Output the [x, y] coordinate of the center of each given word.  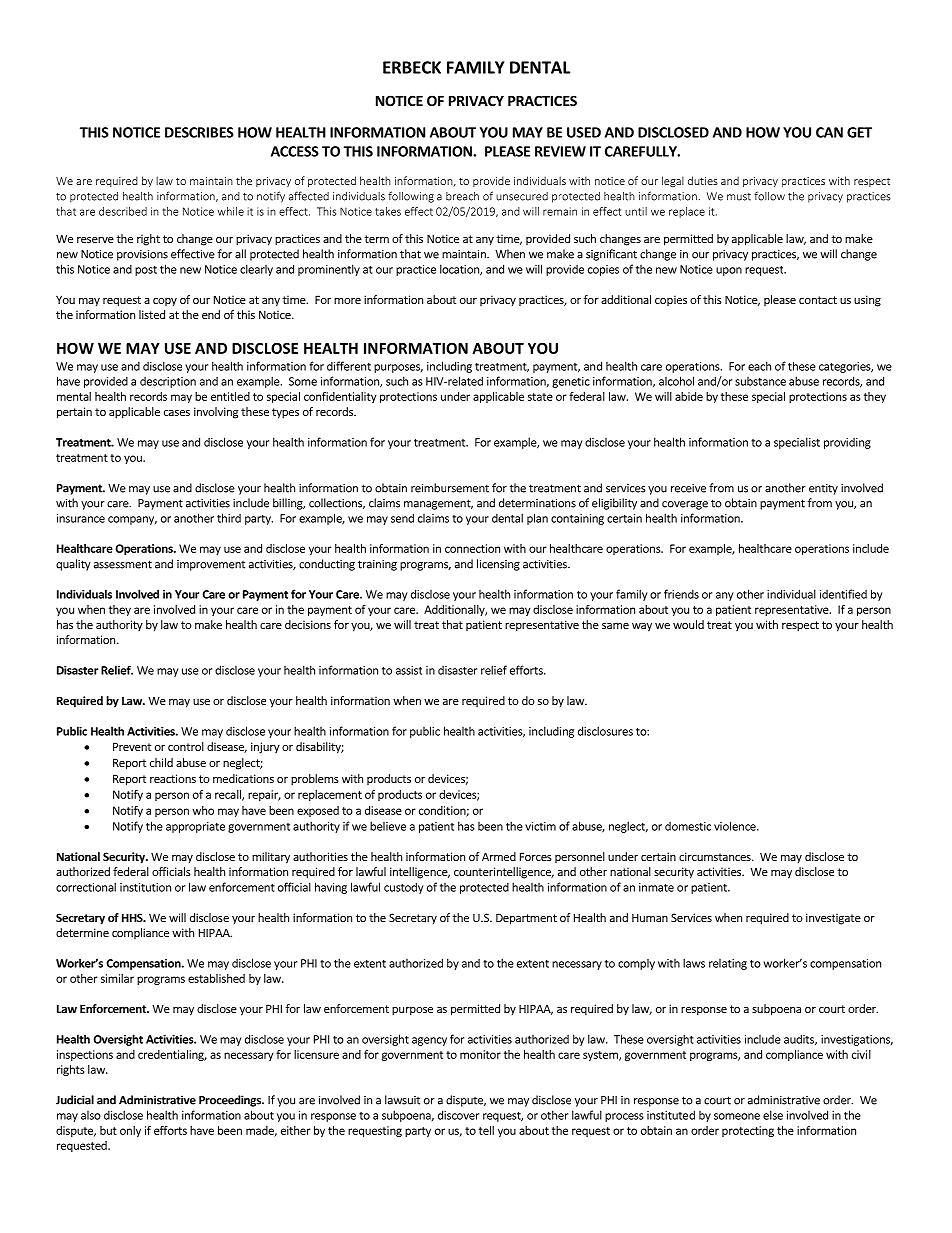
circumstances [716, 856]
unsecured [522, 196]
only [130, 1131]
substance [760, 381]
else [773, 1115]
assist [409, 670]
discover [458, 1115]
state [540, 397]
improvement [211, 565]
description [168, 382]
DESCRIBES [199, 132]
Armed [499, 856]
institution [145, 887]
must [739, 197]
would [688, 624]
